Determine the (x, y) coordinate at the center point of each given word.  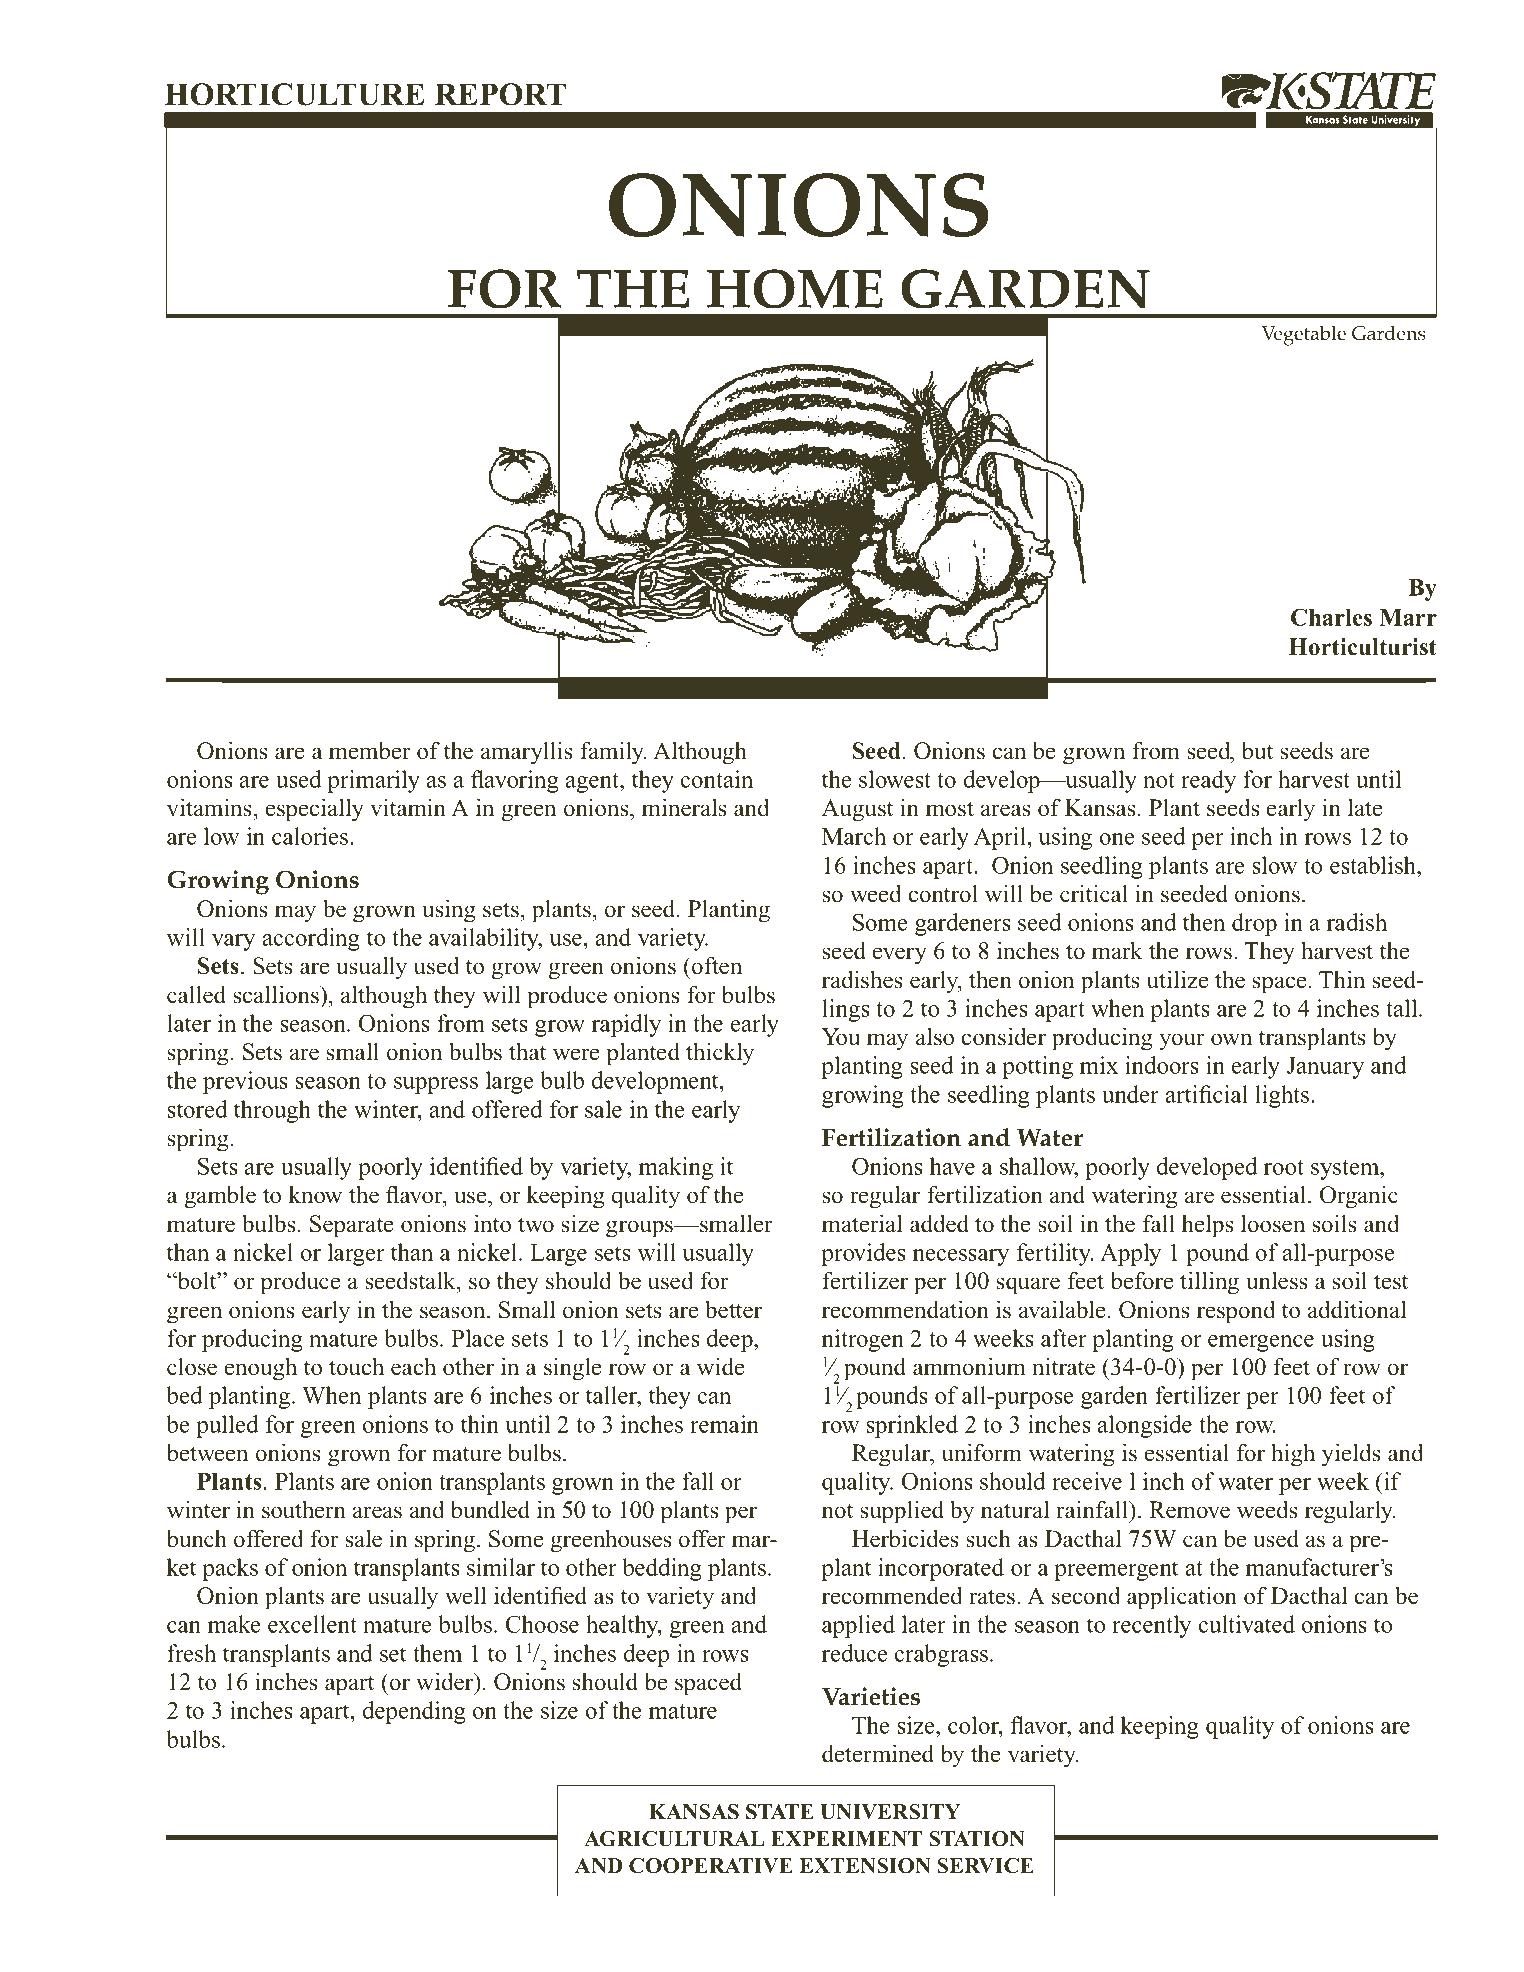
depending (414, 1712)
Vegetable (1304, 335)
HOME (795, 289)
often (716, 965)
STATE (780, 1812)
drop (1254, 924)
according (311, 939)
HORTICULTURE (294, 94)
